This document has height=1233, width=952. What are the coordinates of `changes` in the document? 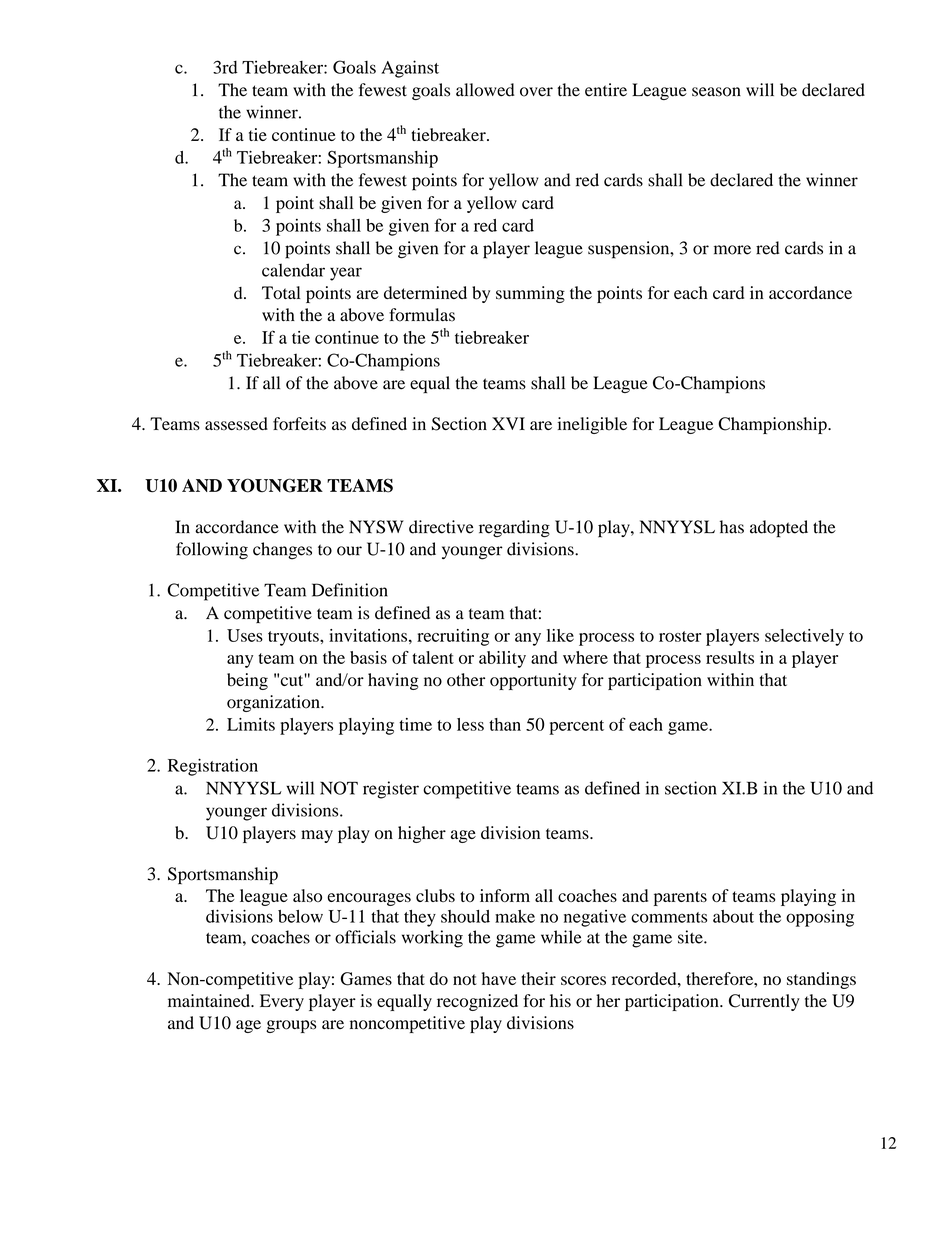 It's located at (282, 551).
